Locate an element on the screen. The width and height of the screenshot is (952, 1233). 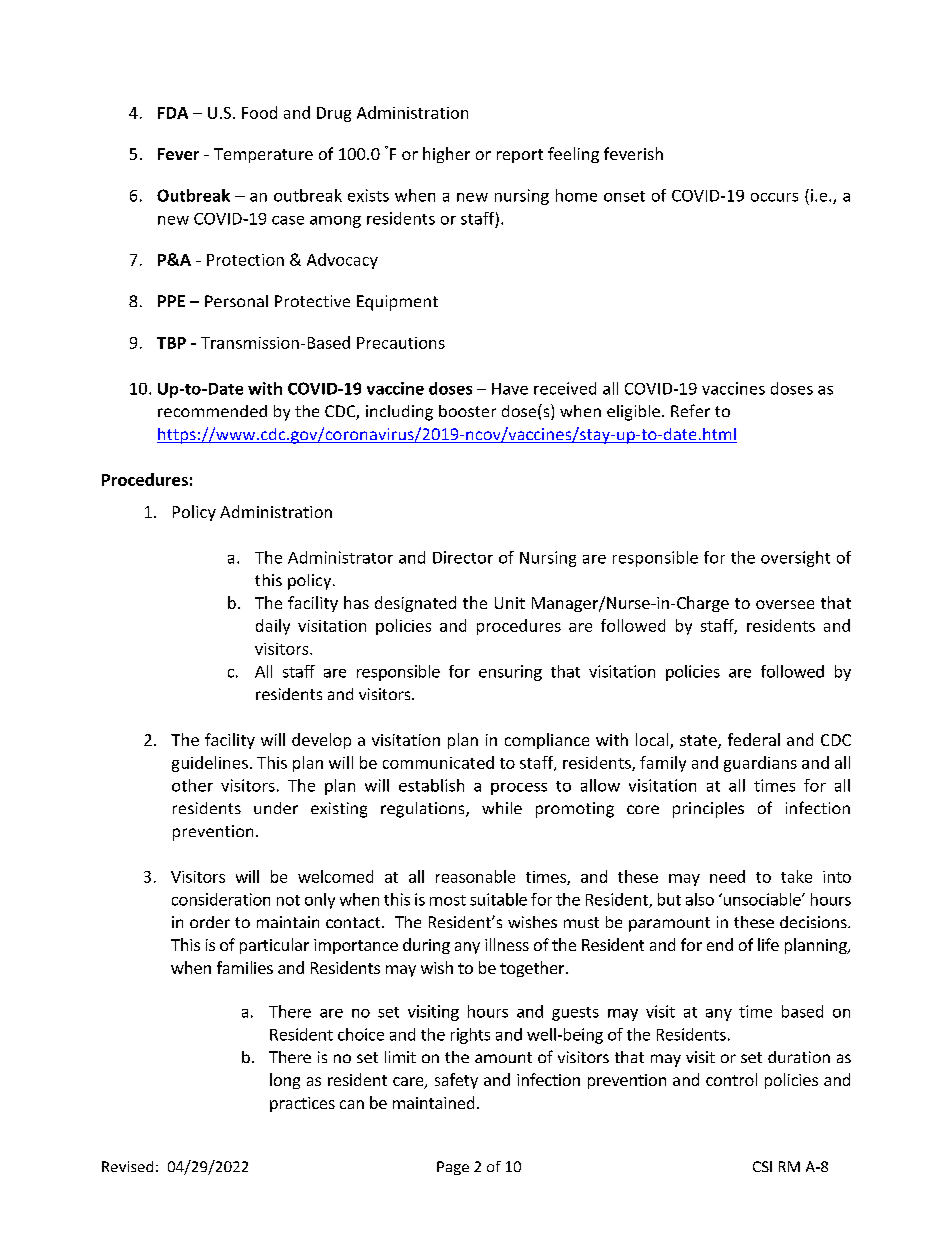
occurs is located at coordinates (774, 197).
